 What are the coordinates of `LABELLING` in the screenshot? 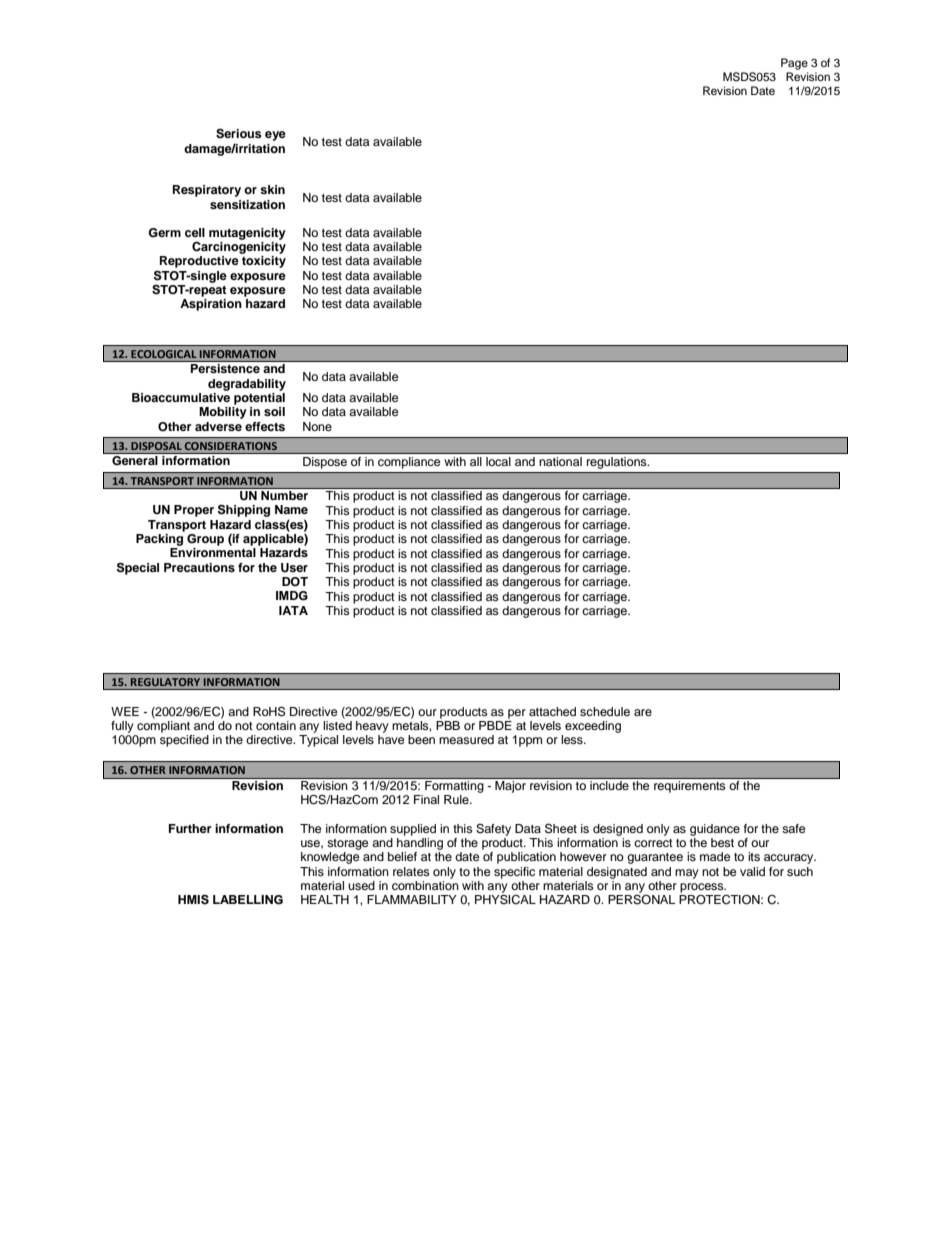 It's located at (248, 900).
